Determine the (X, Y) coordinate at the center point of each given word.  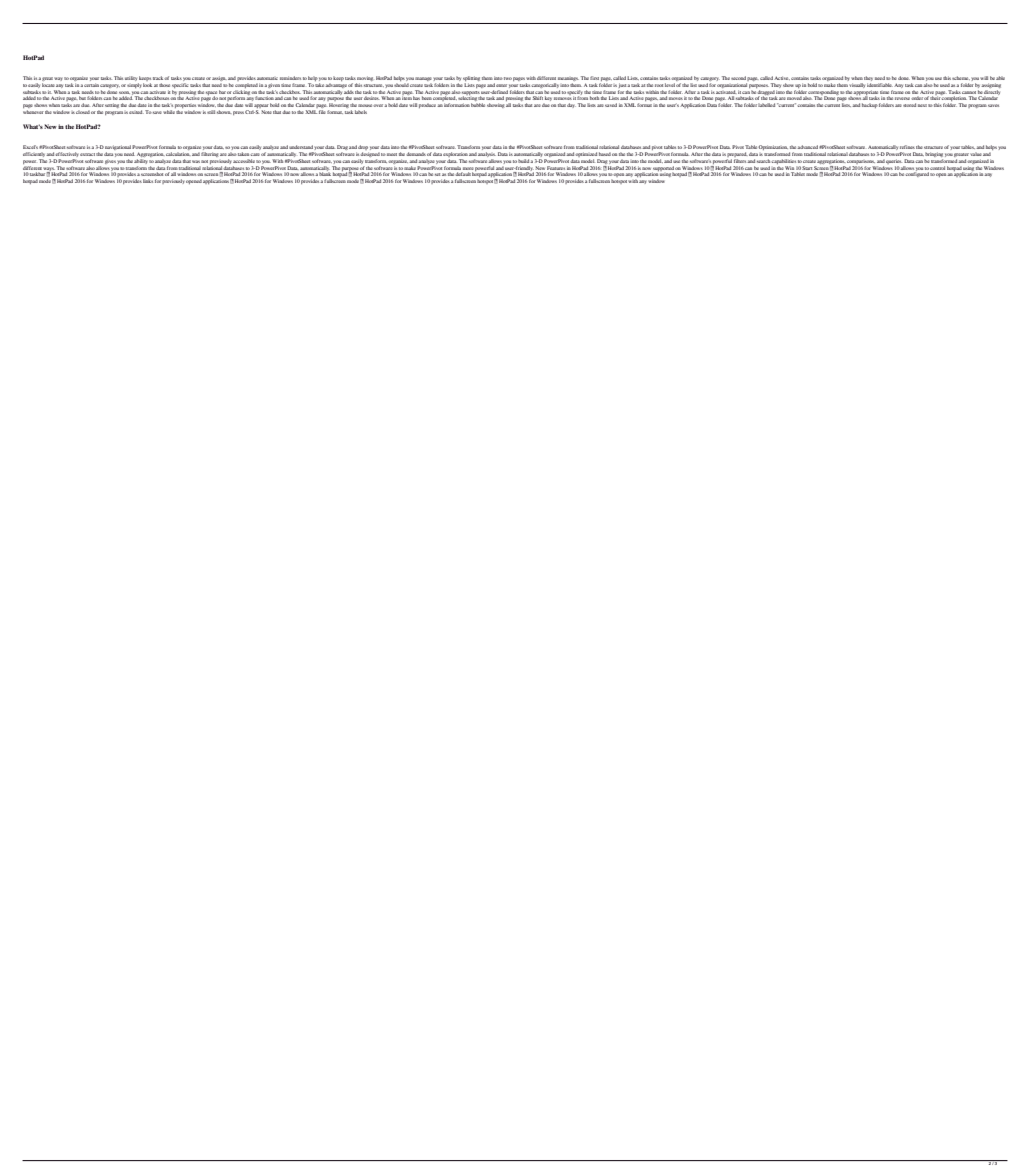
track (159, 78)
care (255, 154)
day (571, 105)
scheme (961, 78)
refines (907, 147)
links (148, 181)
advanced (807, 147)
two (508, 78)
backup (870, 105)
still (211, 112)
